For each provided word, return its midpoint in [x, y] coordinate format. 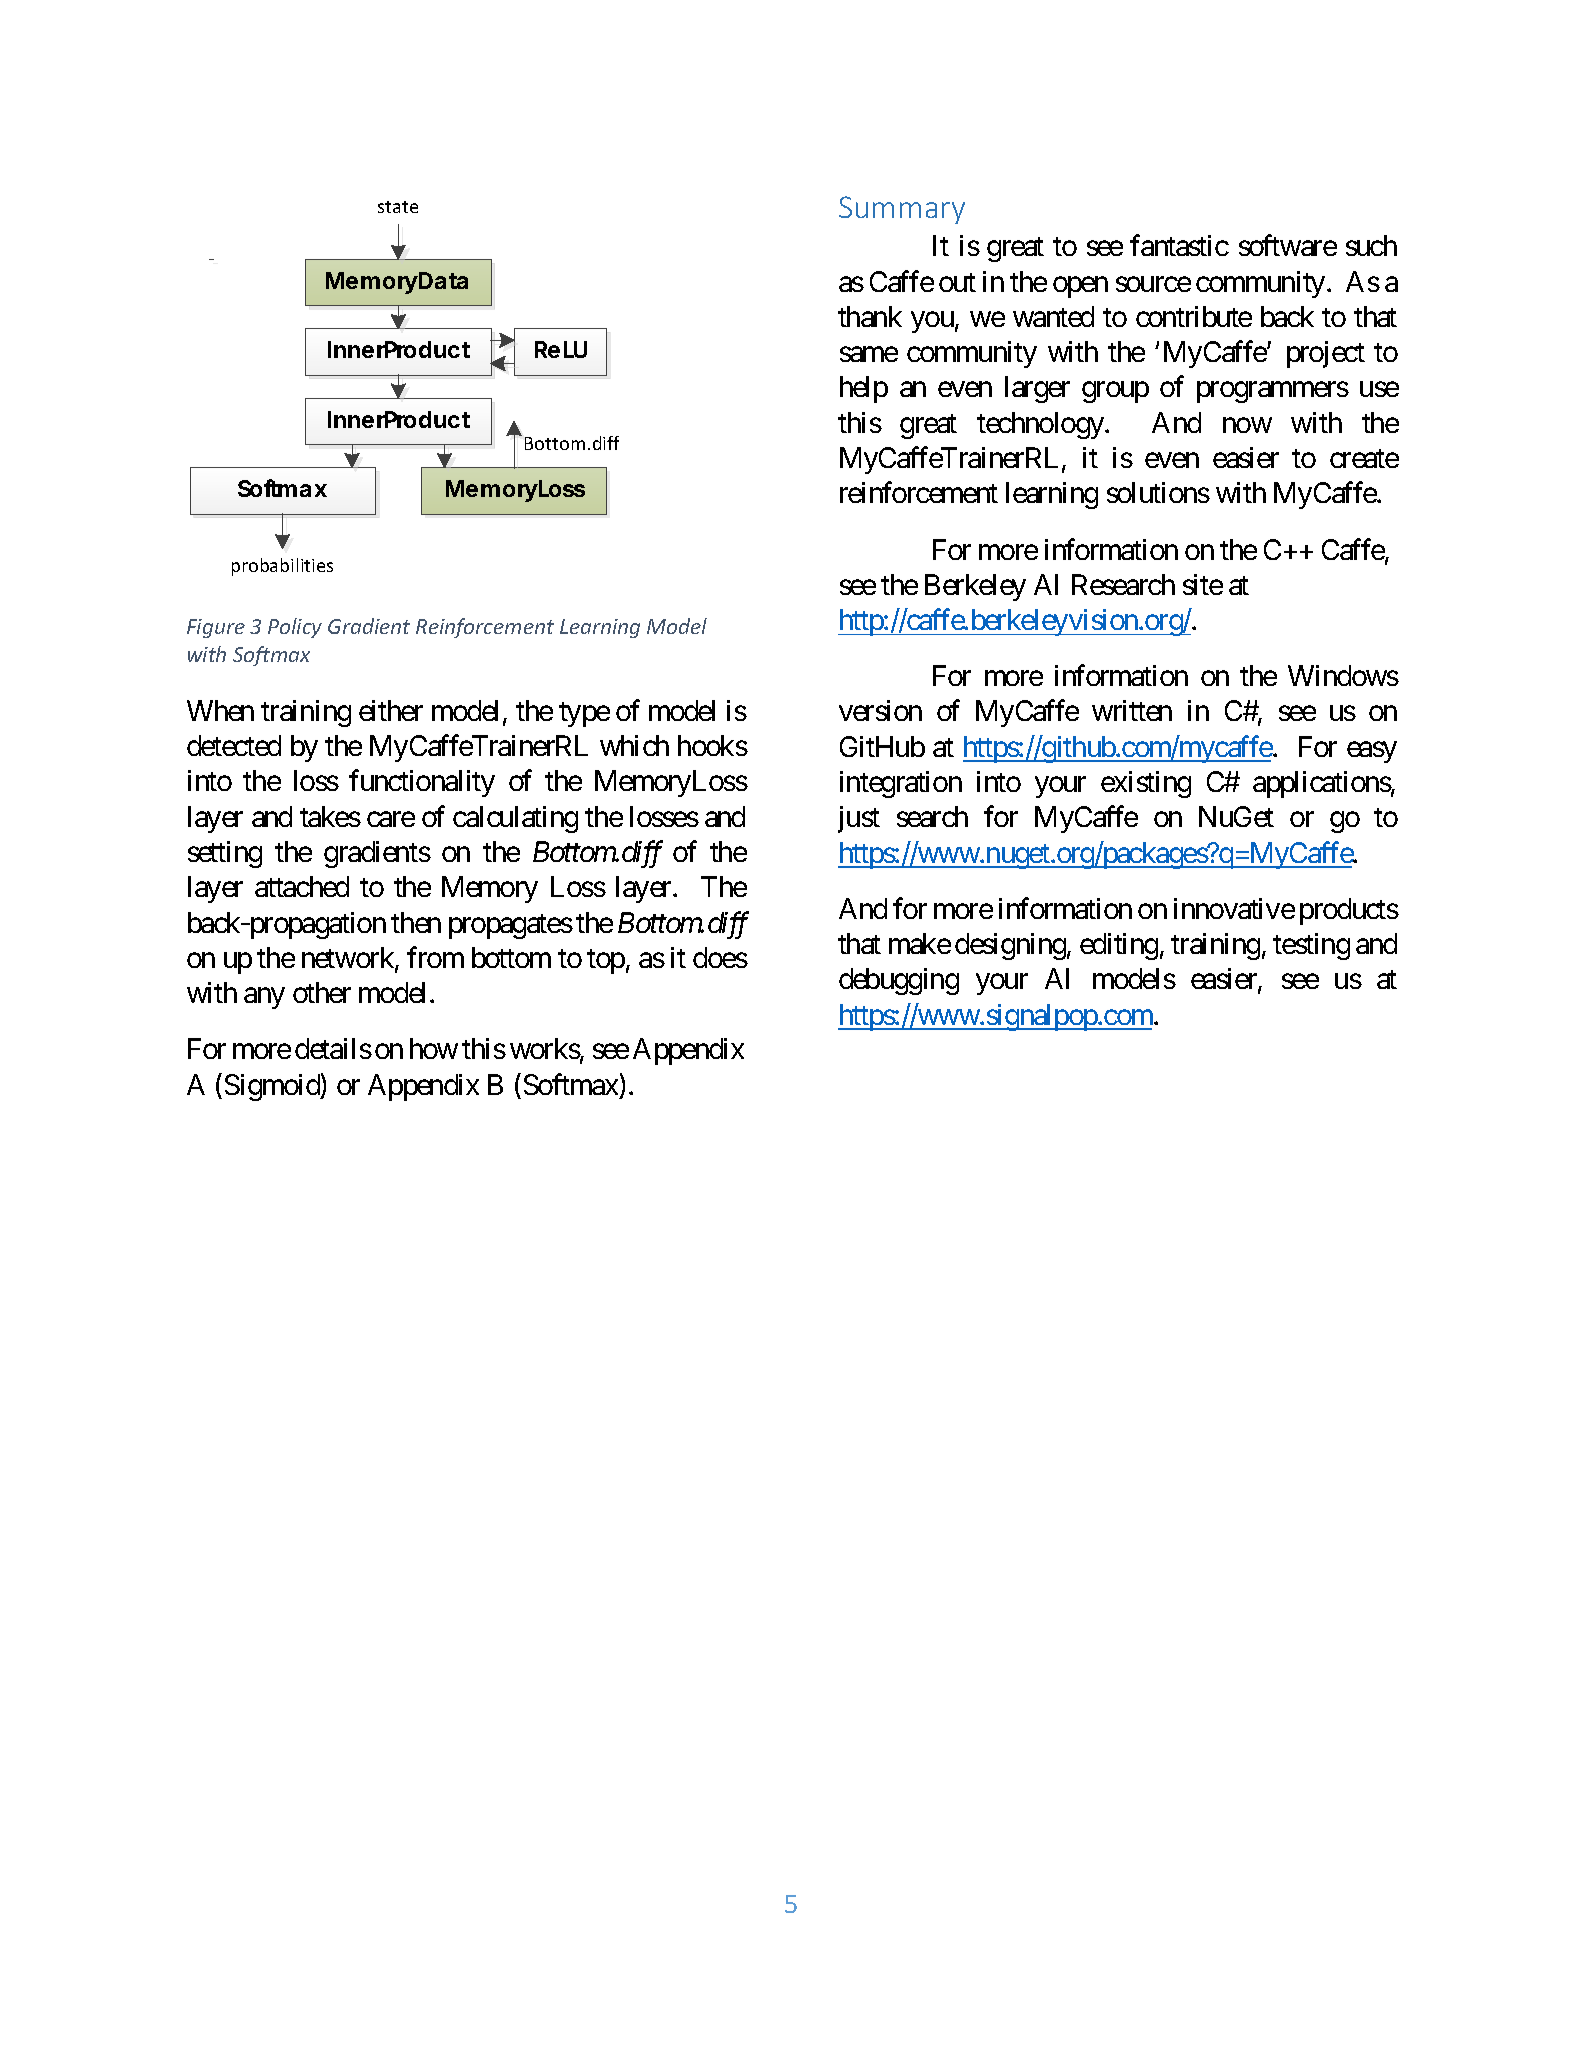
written [1132, 710]
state [398, 207]
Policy [295, 628]
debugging [899, 981]
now [1247, 425]
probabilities [282, 567]
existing [1146, 784]
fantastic [1179, 245]
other [322, 992]
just [859, 819]
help [864, 389]
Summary [902, 210]
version [880, 710]
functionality [422, 783]
